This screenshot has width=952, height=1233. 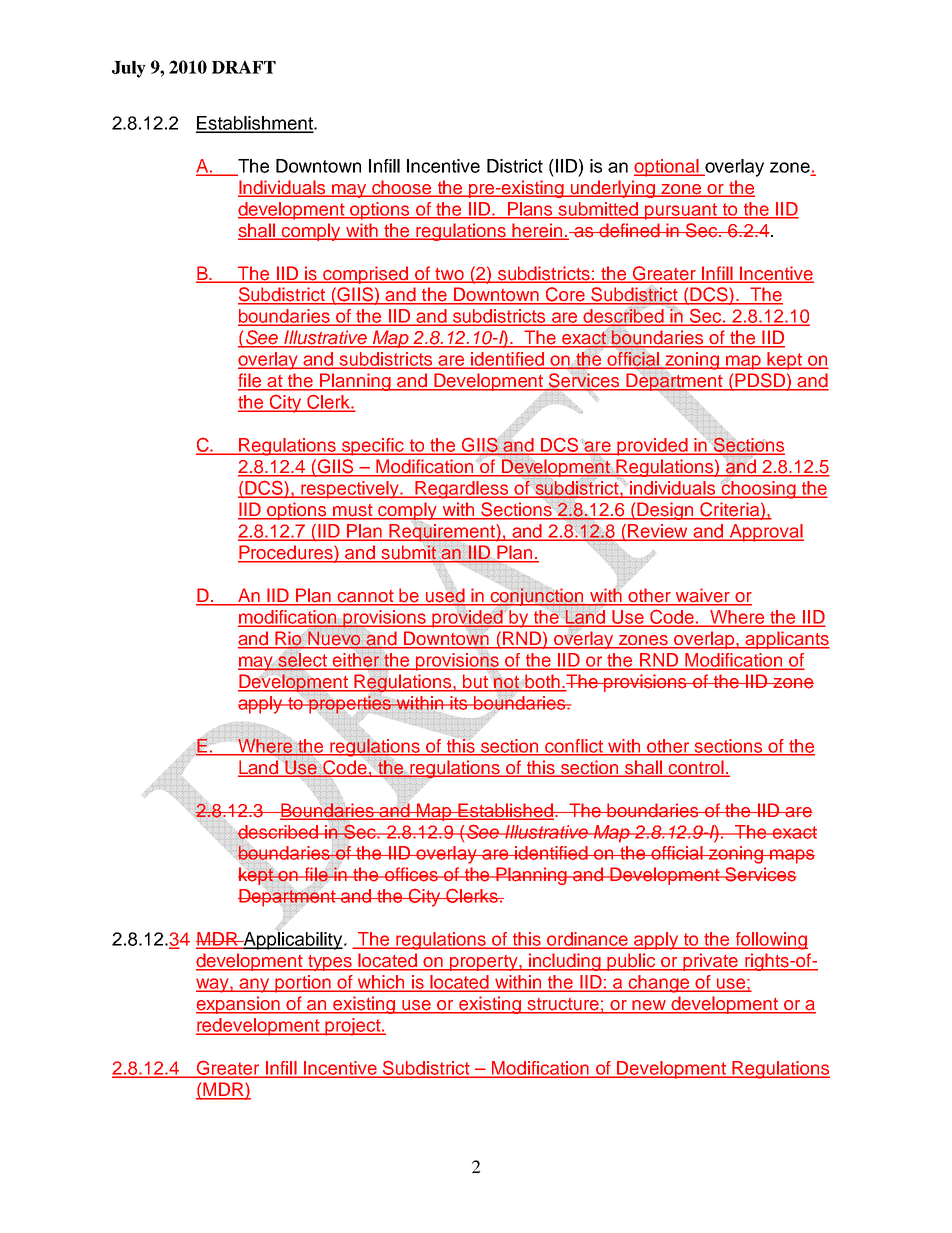 I want to click on DRAFT, so click(x=244, y=67).
